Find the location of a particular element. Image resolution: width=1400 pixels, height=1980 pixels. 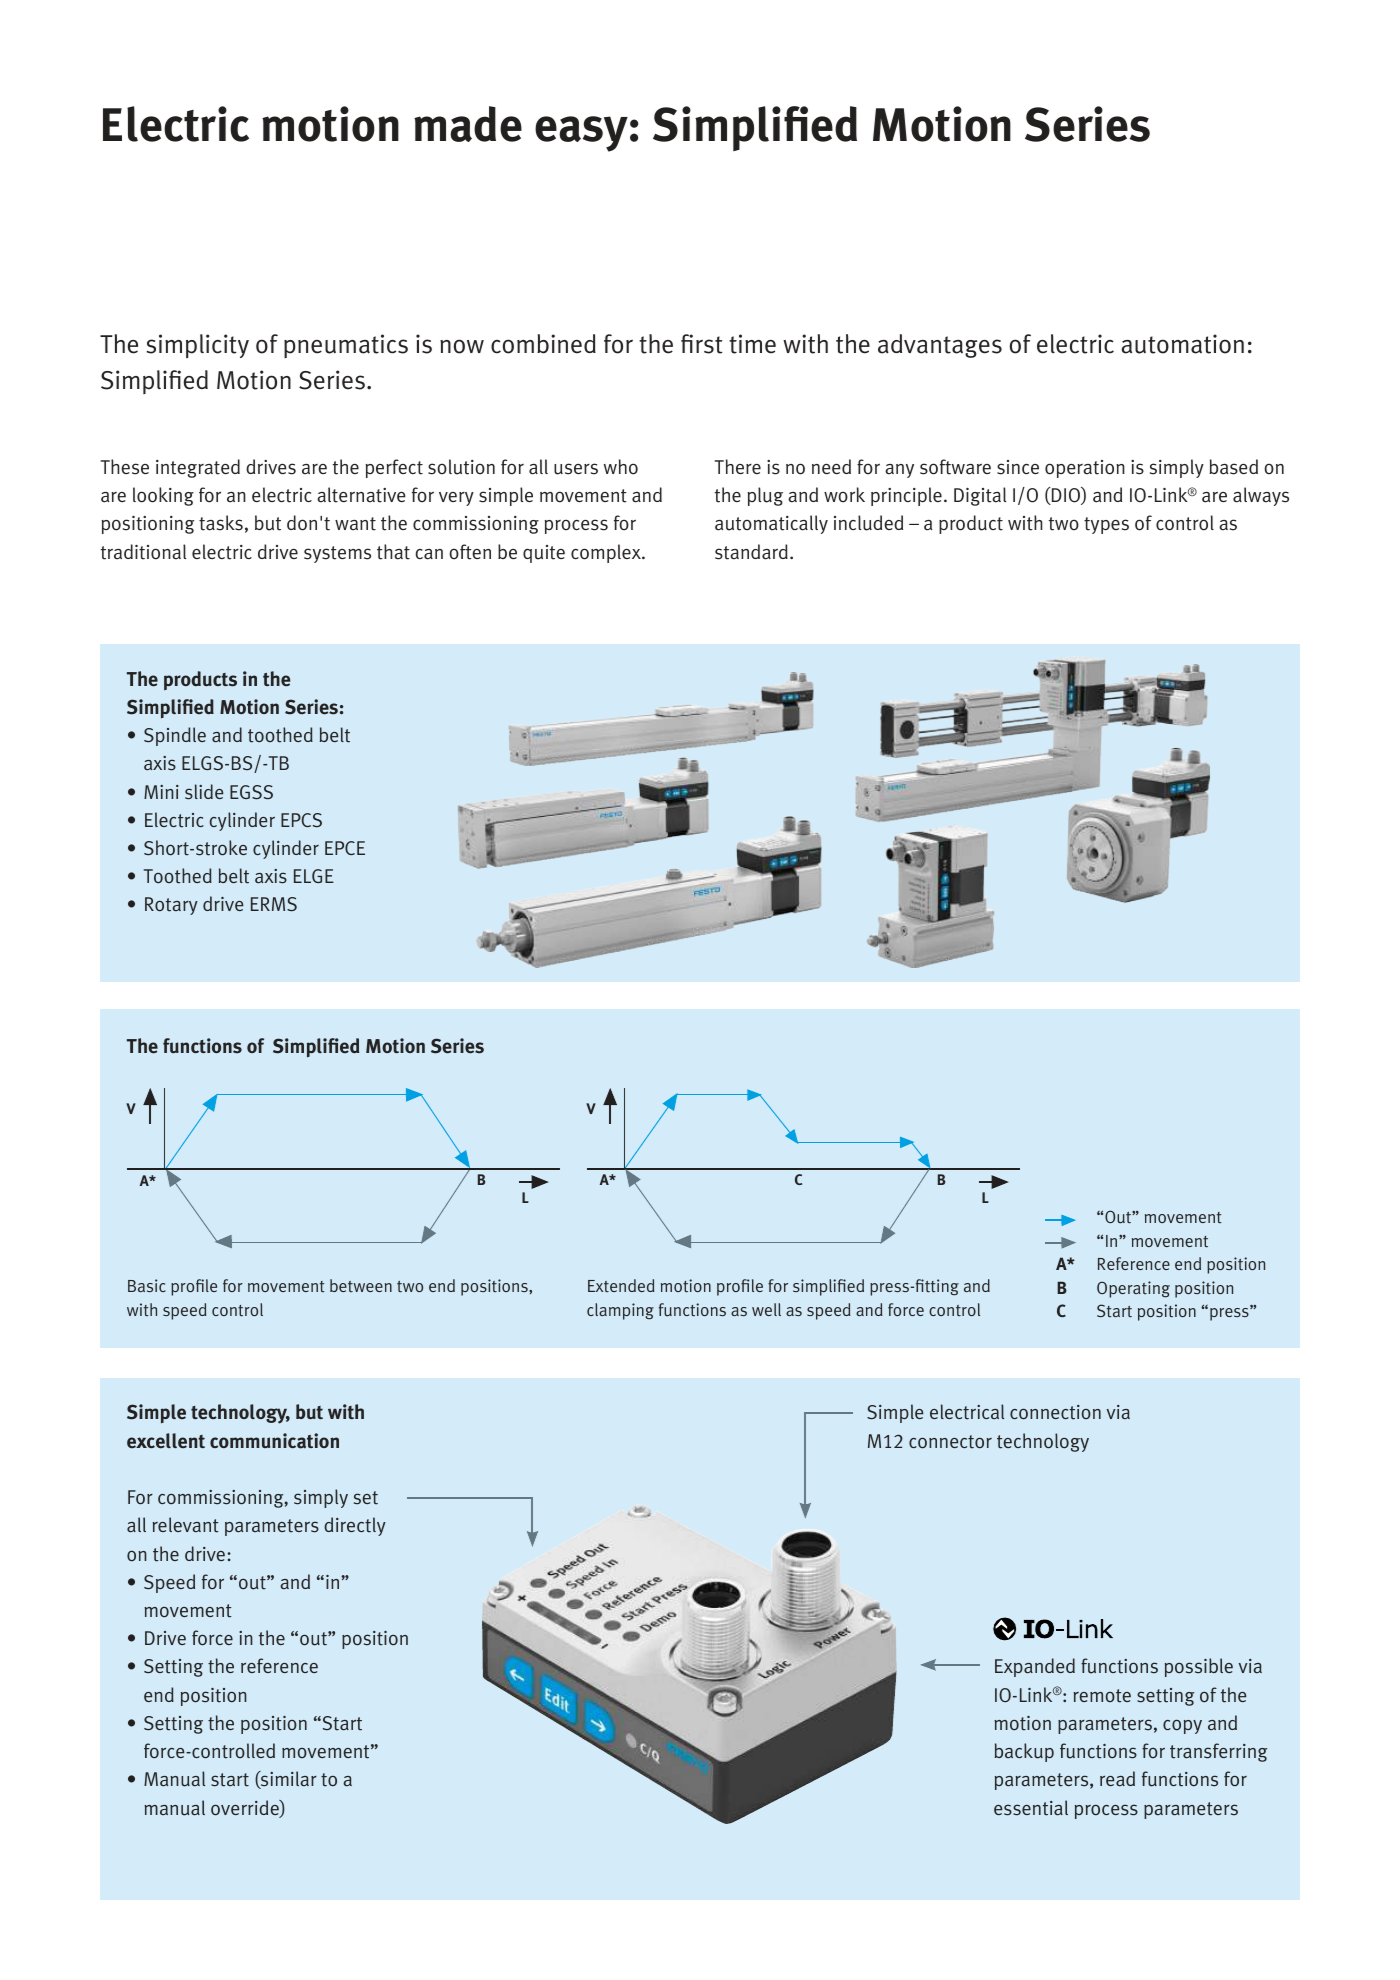

between is located at coordinates (361, 1285).
